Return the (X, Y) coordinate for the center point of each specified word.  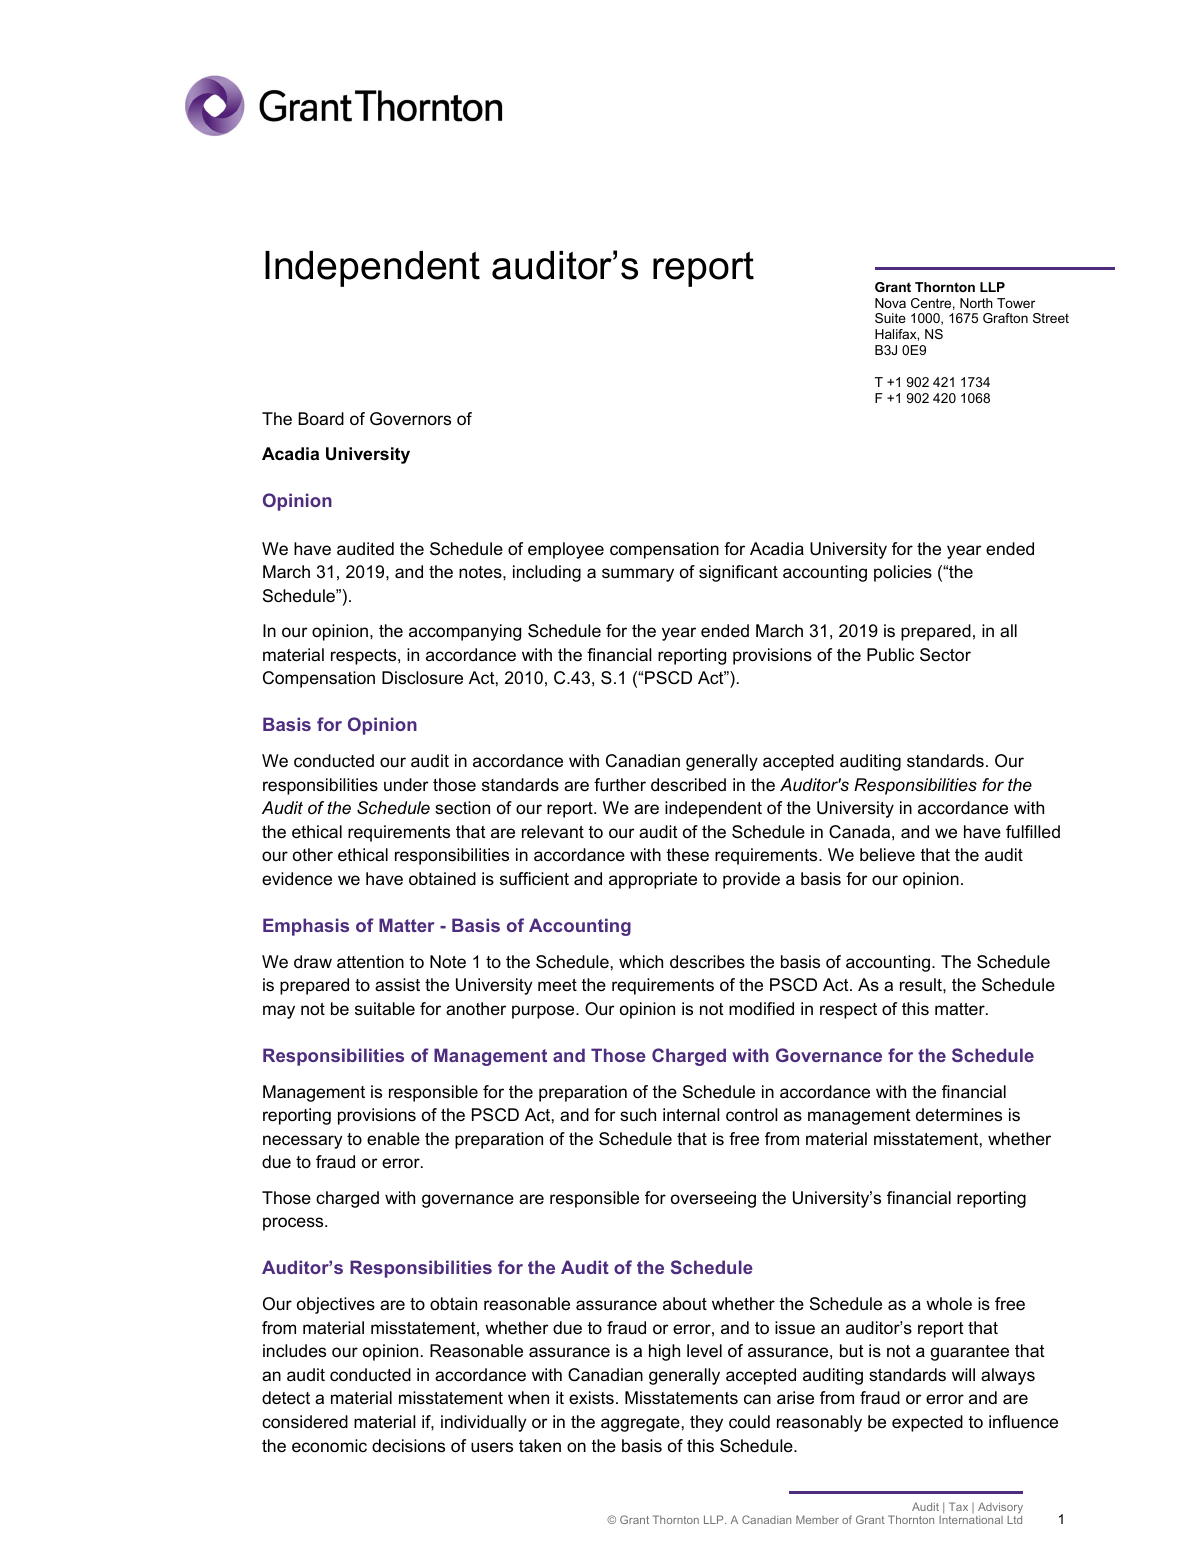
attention (370, 961)
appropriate (653, 880)
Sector (945, 655)
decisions (408, 1446)
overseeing (713, 1199)
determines (959, 1115)
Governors (410, 419)
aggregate (640, 1424)
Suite (890, 318)
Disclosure (422, 678)
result (922, 985)
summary (638, 575)
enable (393, 1138)
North (976, 303)
